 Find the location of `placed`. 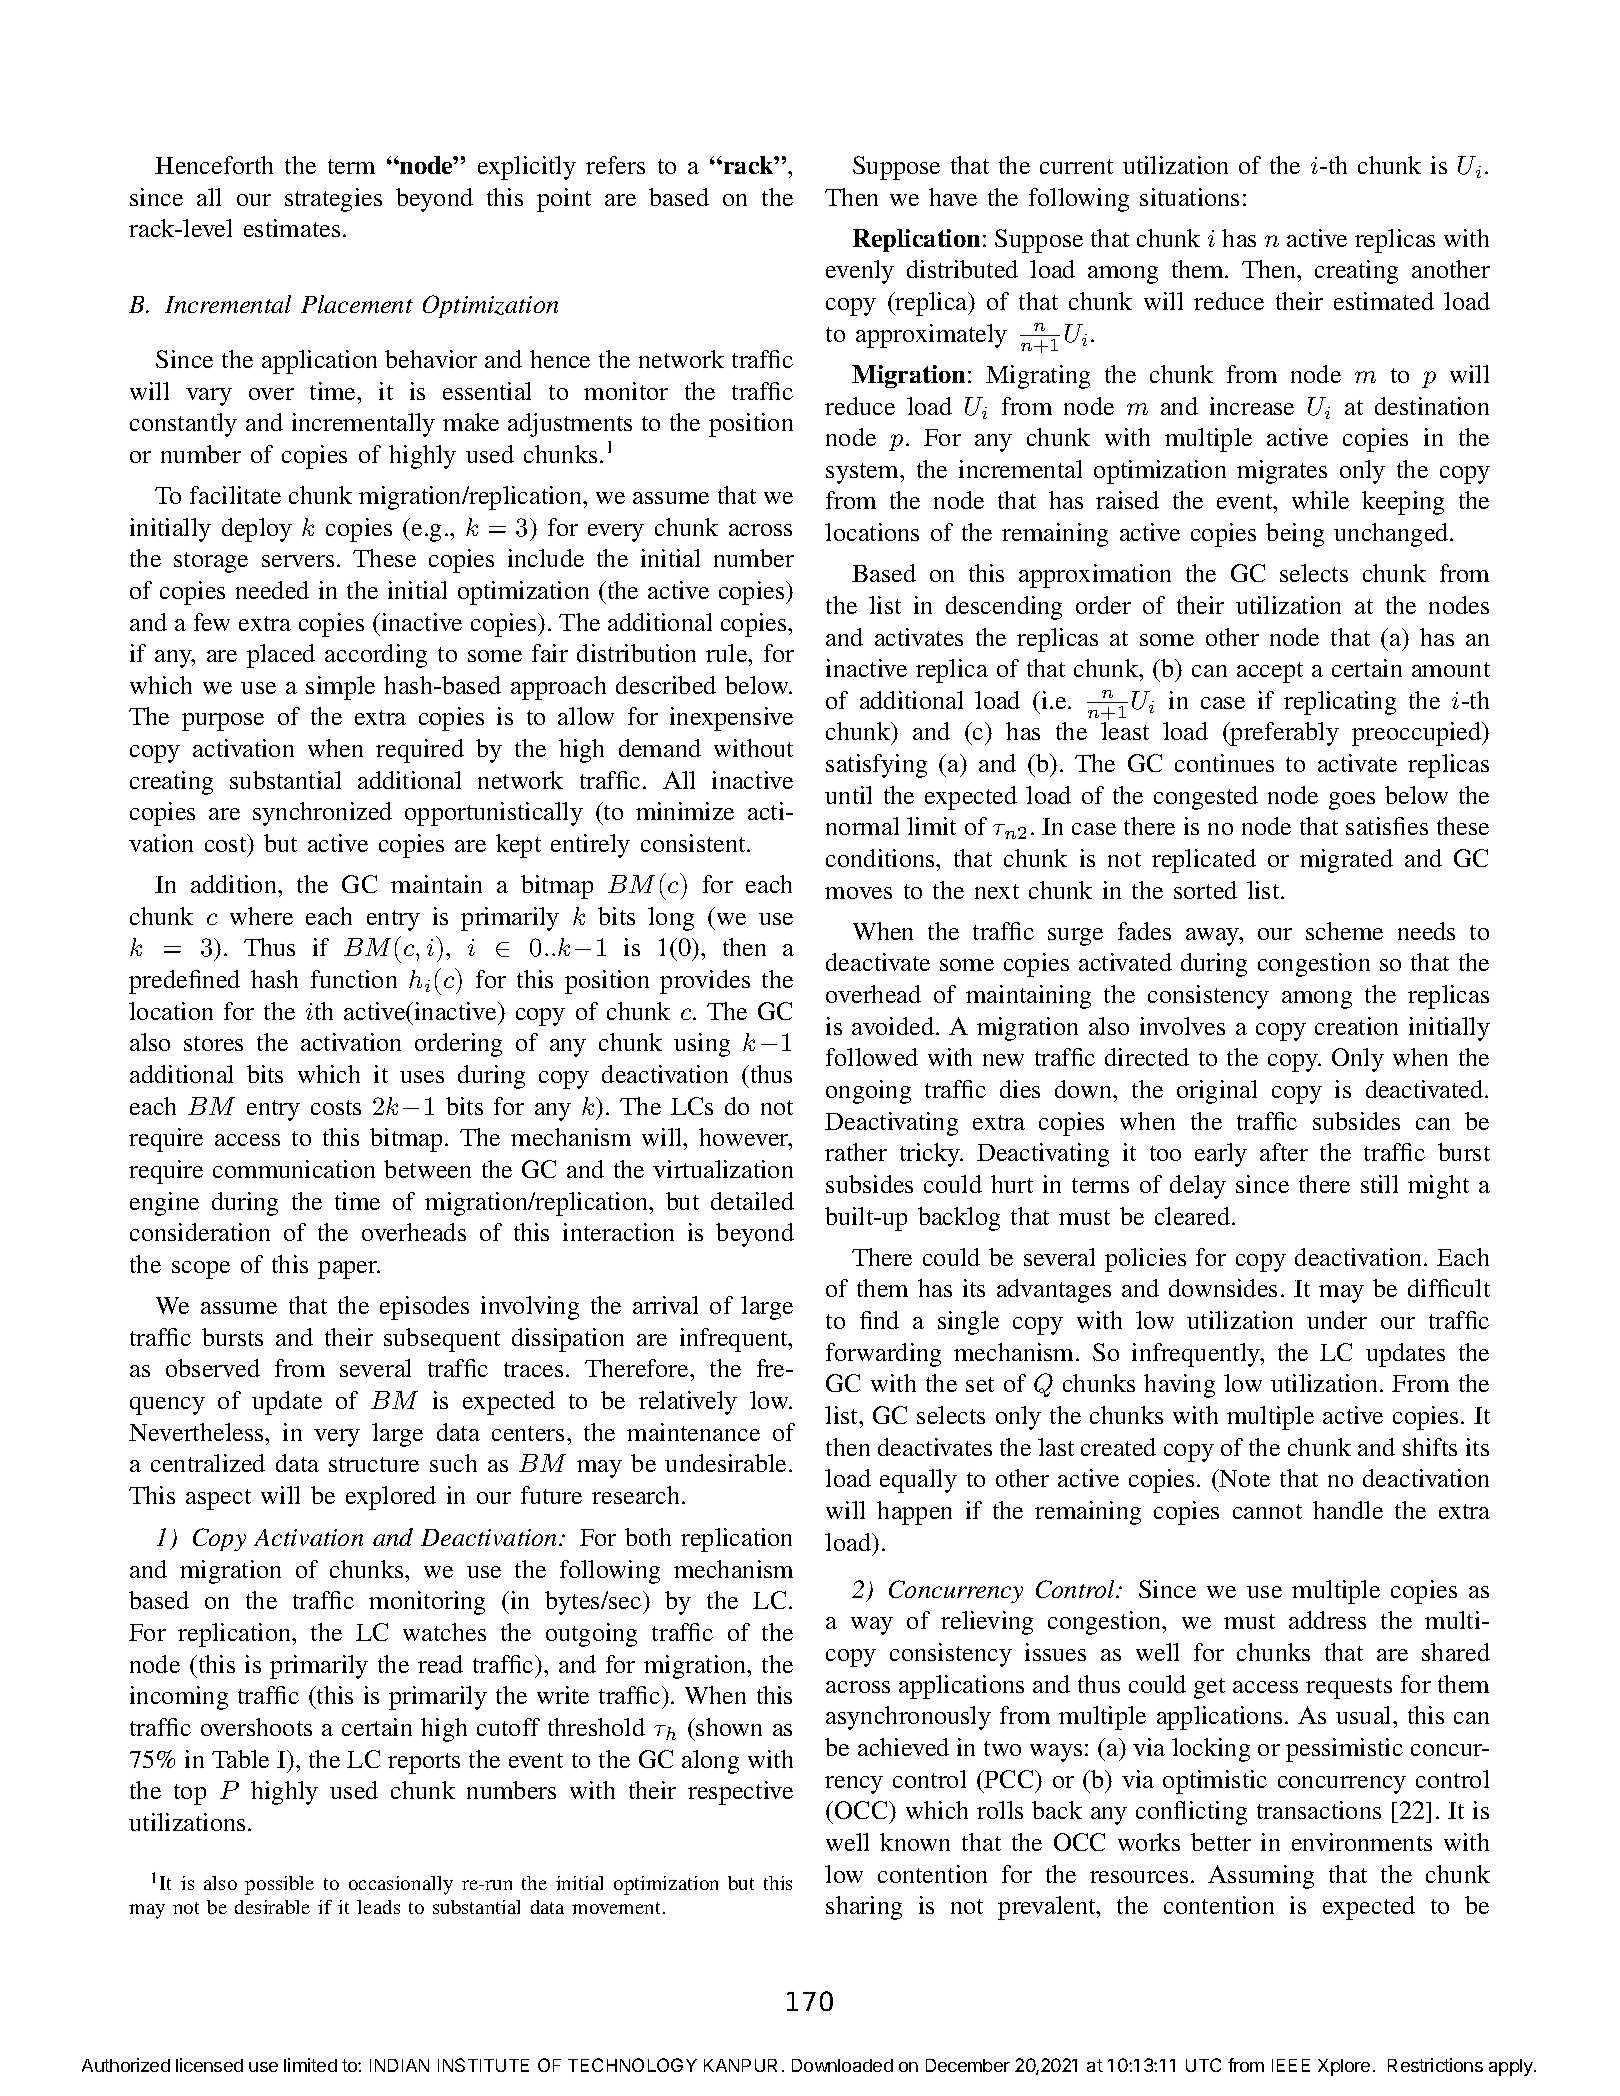

placed is located at coordinates (281, 656).
